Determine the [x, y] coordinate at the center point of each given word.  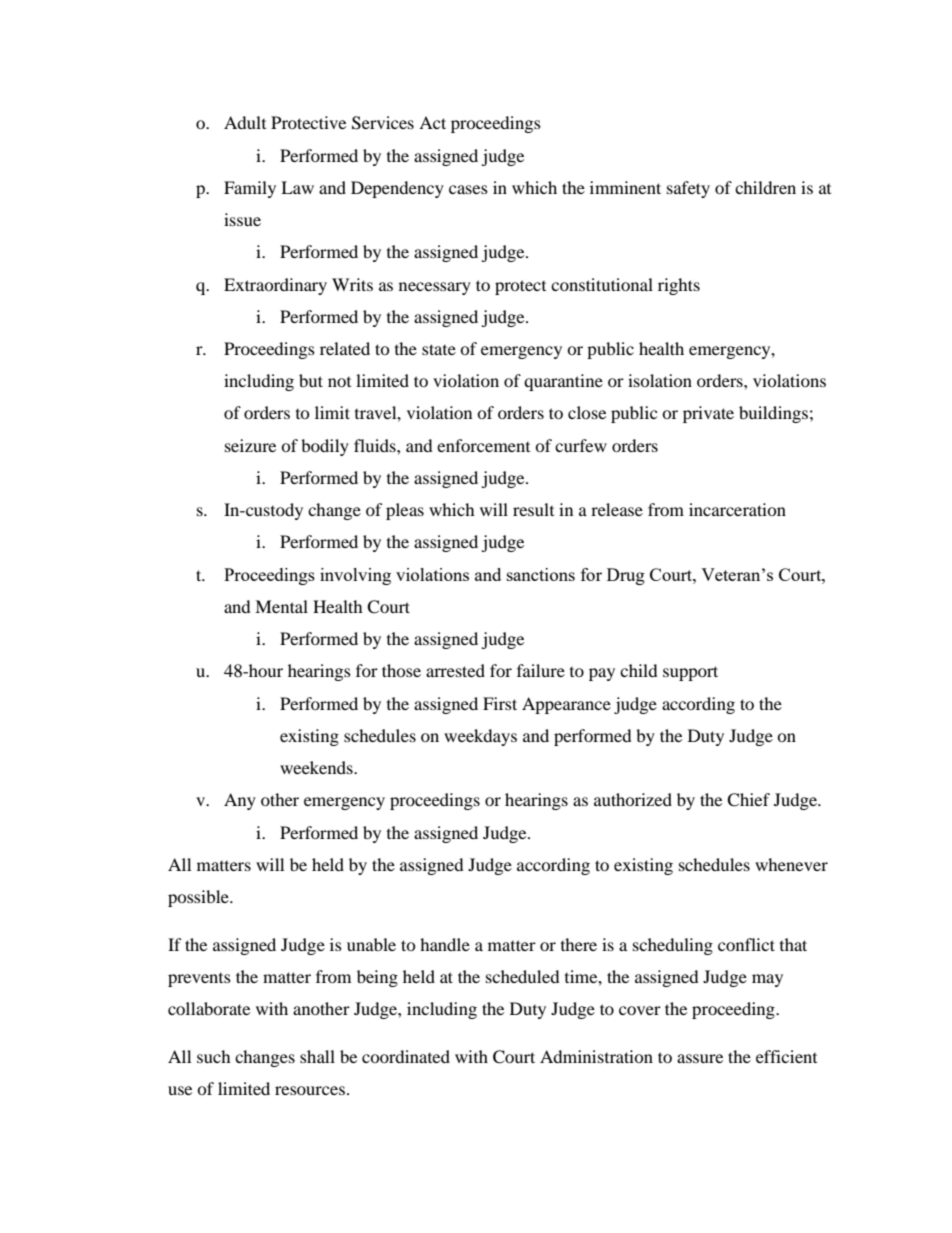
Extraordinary [275, 286]
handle [445, 944]
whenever [791, 864]
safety [688, 189]
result [533, 509]
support [690, 673]
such [214, 1056]
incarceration [737, 509]
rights [679, 286]
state [439, 349]
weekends [317, 767]
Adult [245, 122]
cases [468, 189]
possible [199, 898]
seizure [250, 445]
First [500, 703]
